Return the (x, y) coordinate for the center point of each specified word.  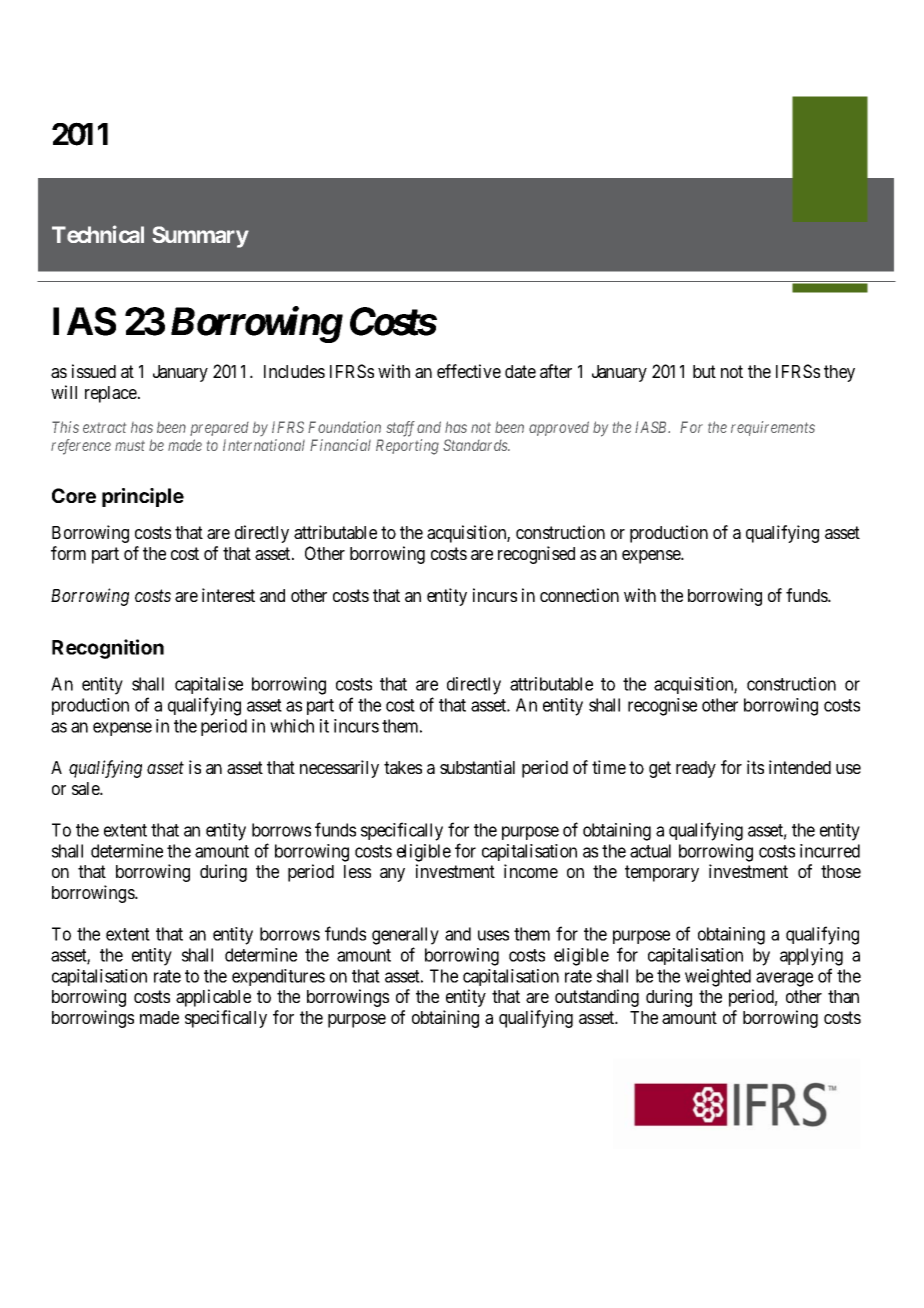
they (839, 373)
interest (228, 595)
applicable (213, 998)
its (755, 767)
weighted (718, 978)
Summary (200, 237)
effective (469, 371)
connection (579, 595)
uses (493, 935)
